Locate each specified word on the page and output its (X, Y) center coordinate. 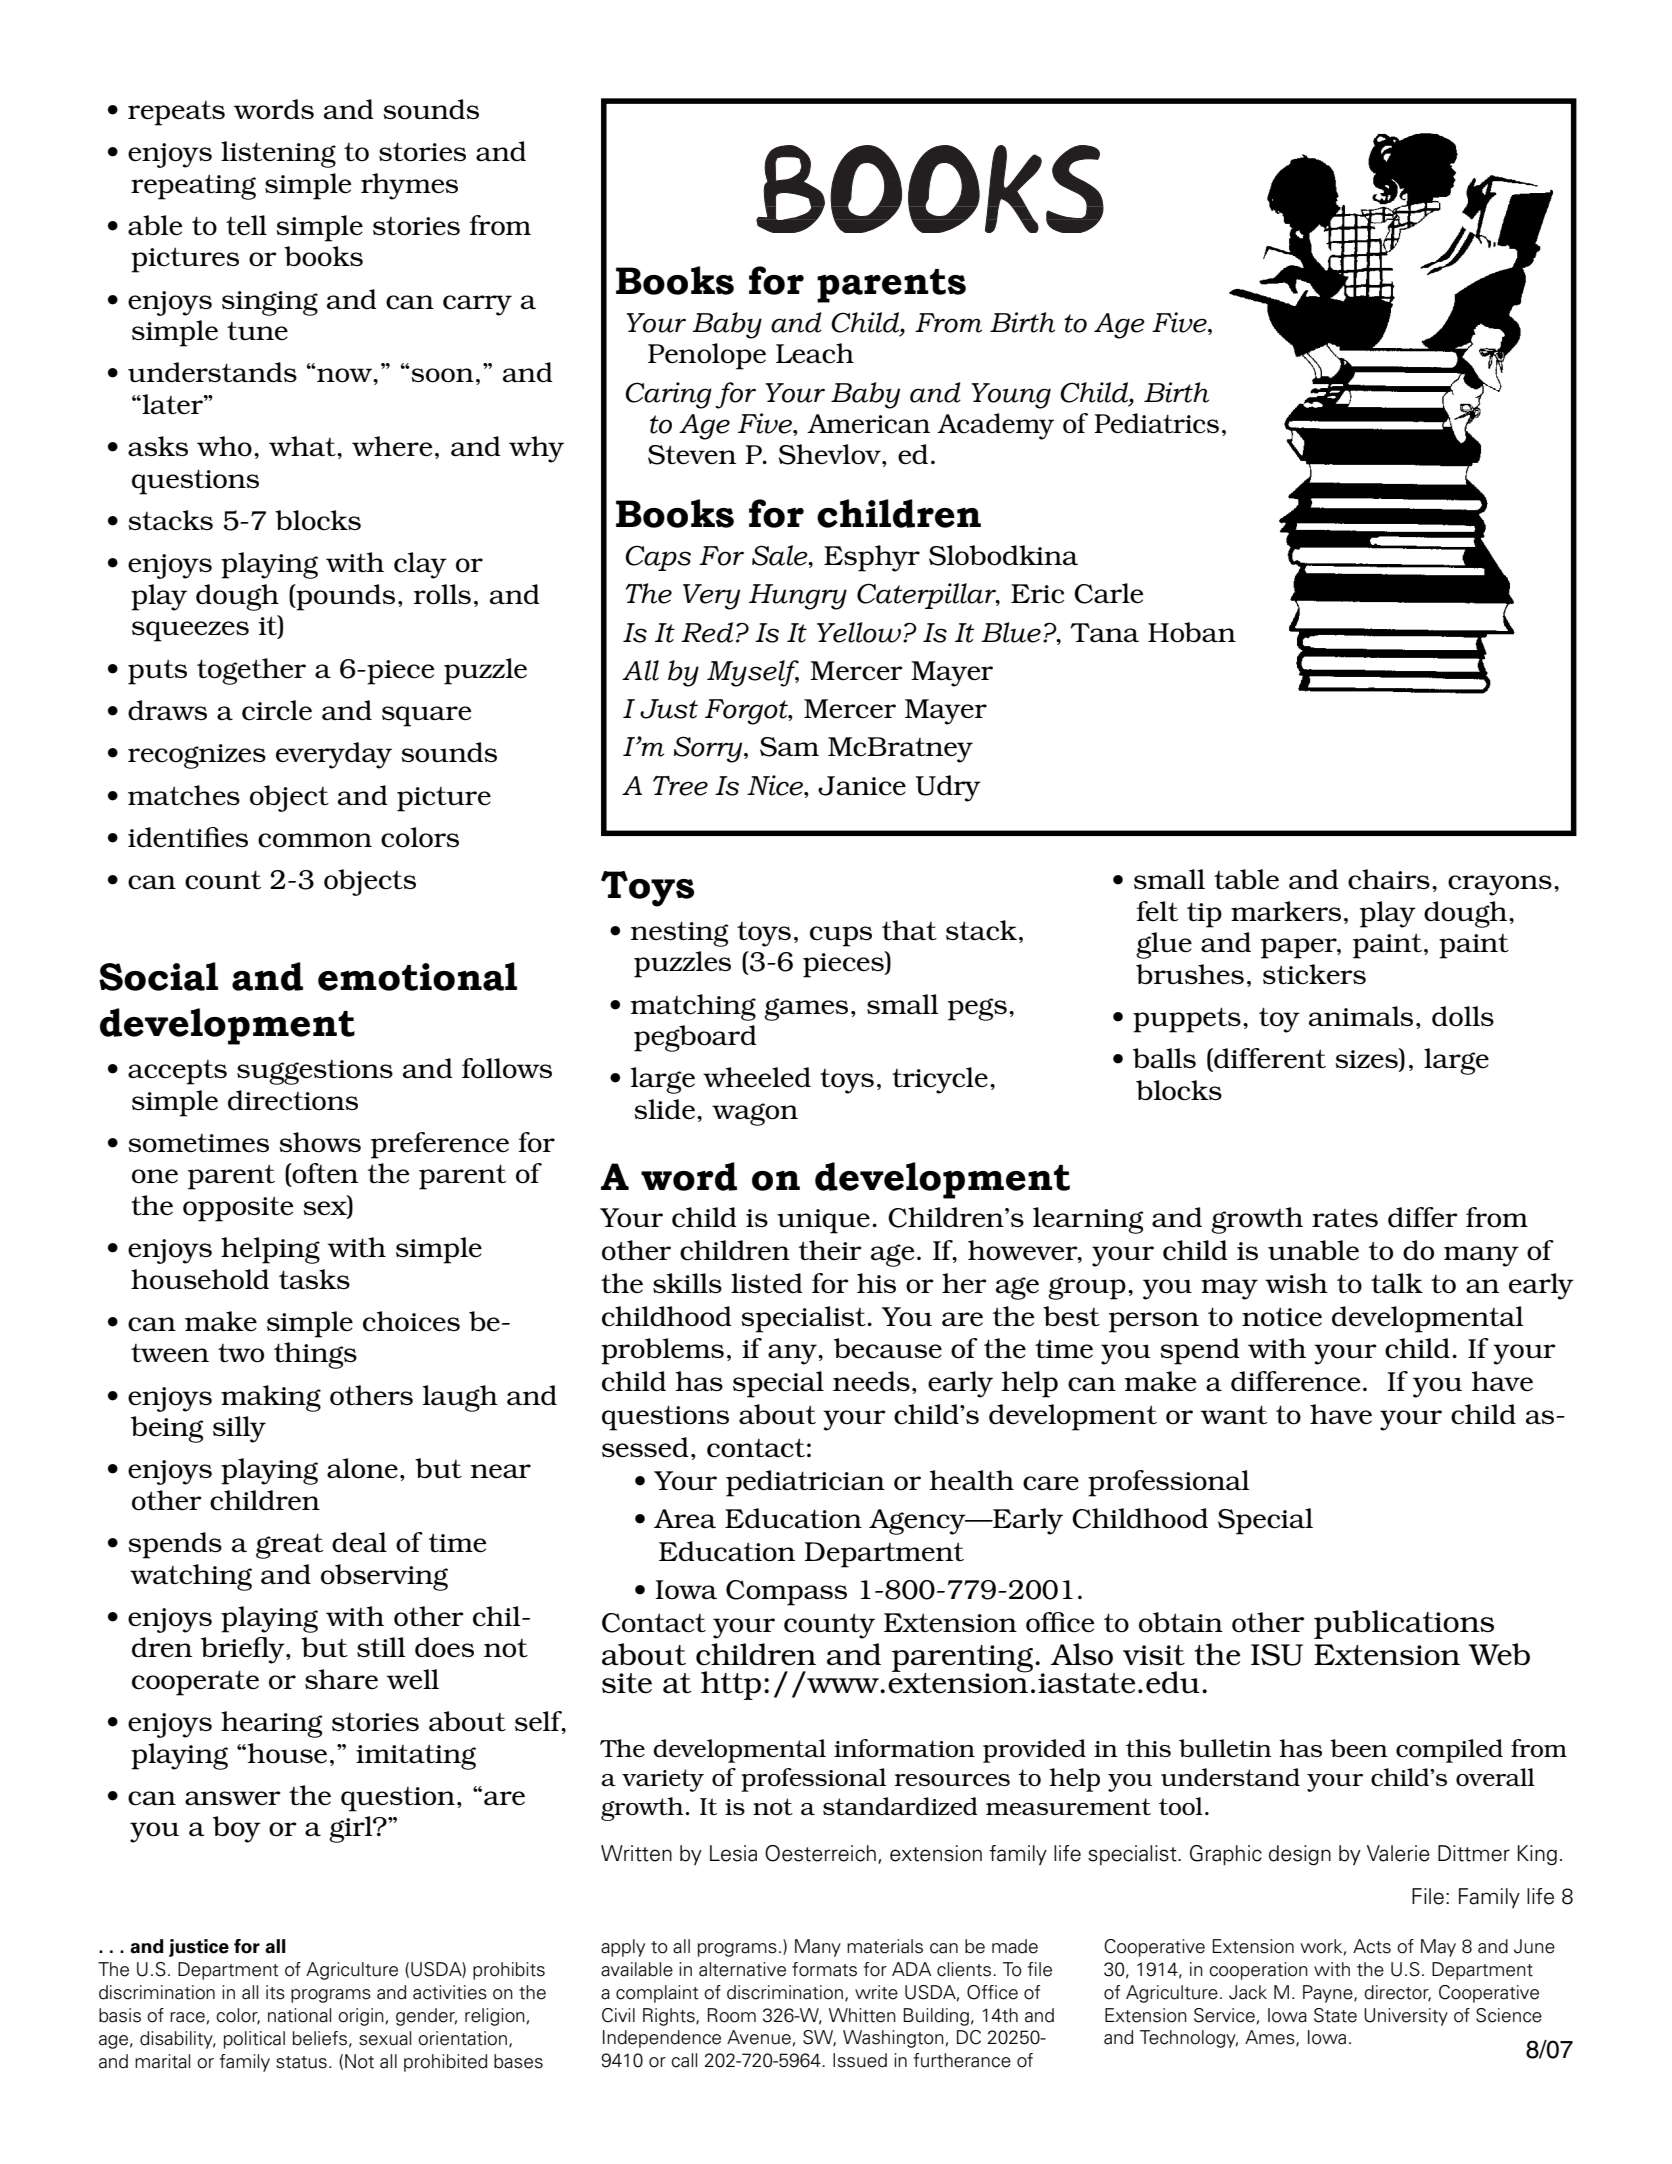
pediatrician (805, 1483)
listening (278, 154)
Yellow (860, 632)
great (289, 1546)
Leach (815, 353)
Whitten (862, 2015)
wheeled (757, 1077)
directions (293, 1100)
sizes (1367, 1059)
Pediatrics (1156, 423)
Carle (1108, 593)
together (251, 671)
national (299, 2015)
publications (1404, 1624)
